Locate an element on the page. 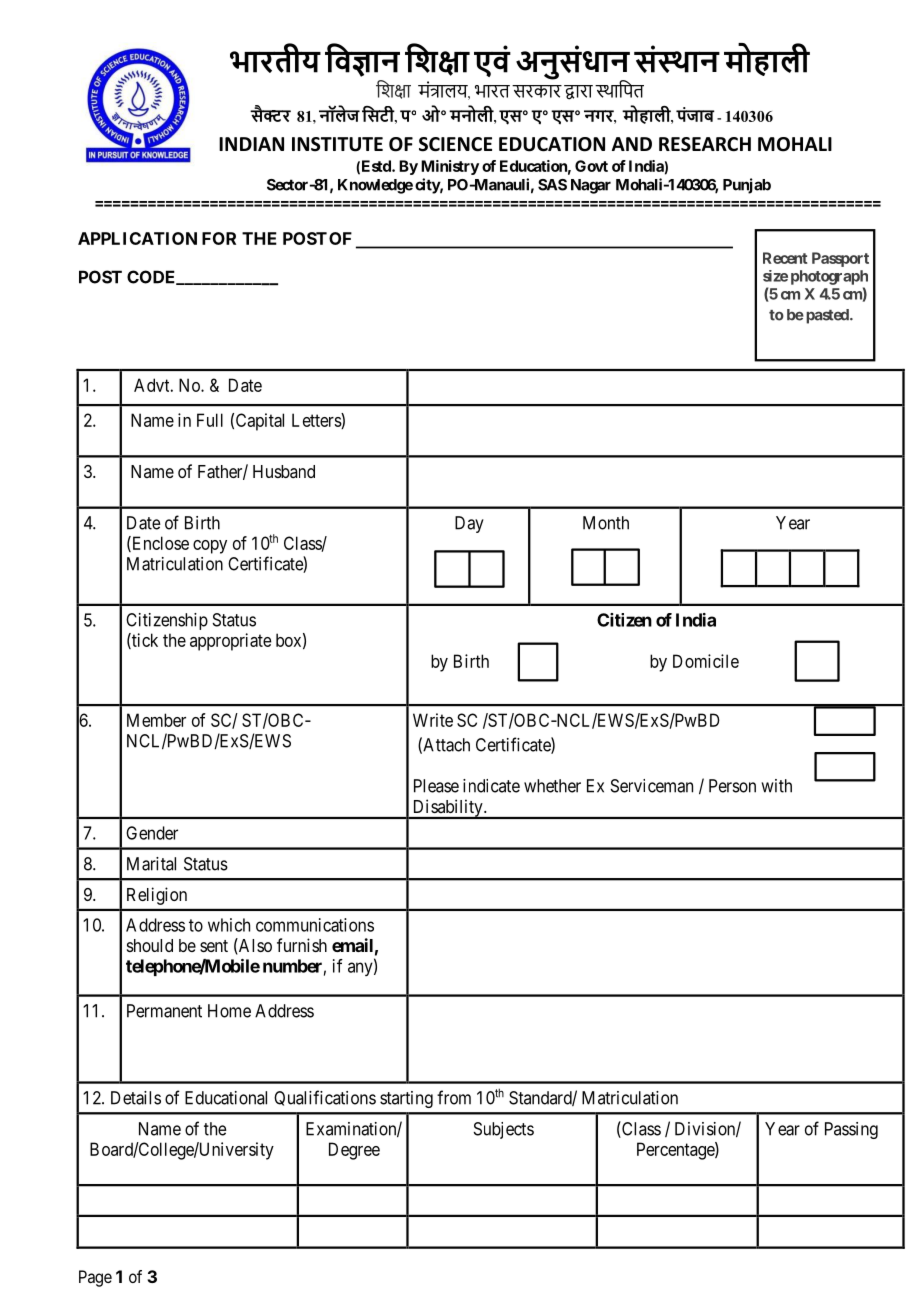 Image resolution: width=924 pixels, height=1309 pixels. Passing is located at coordinates (851, 1130).
